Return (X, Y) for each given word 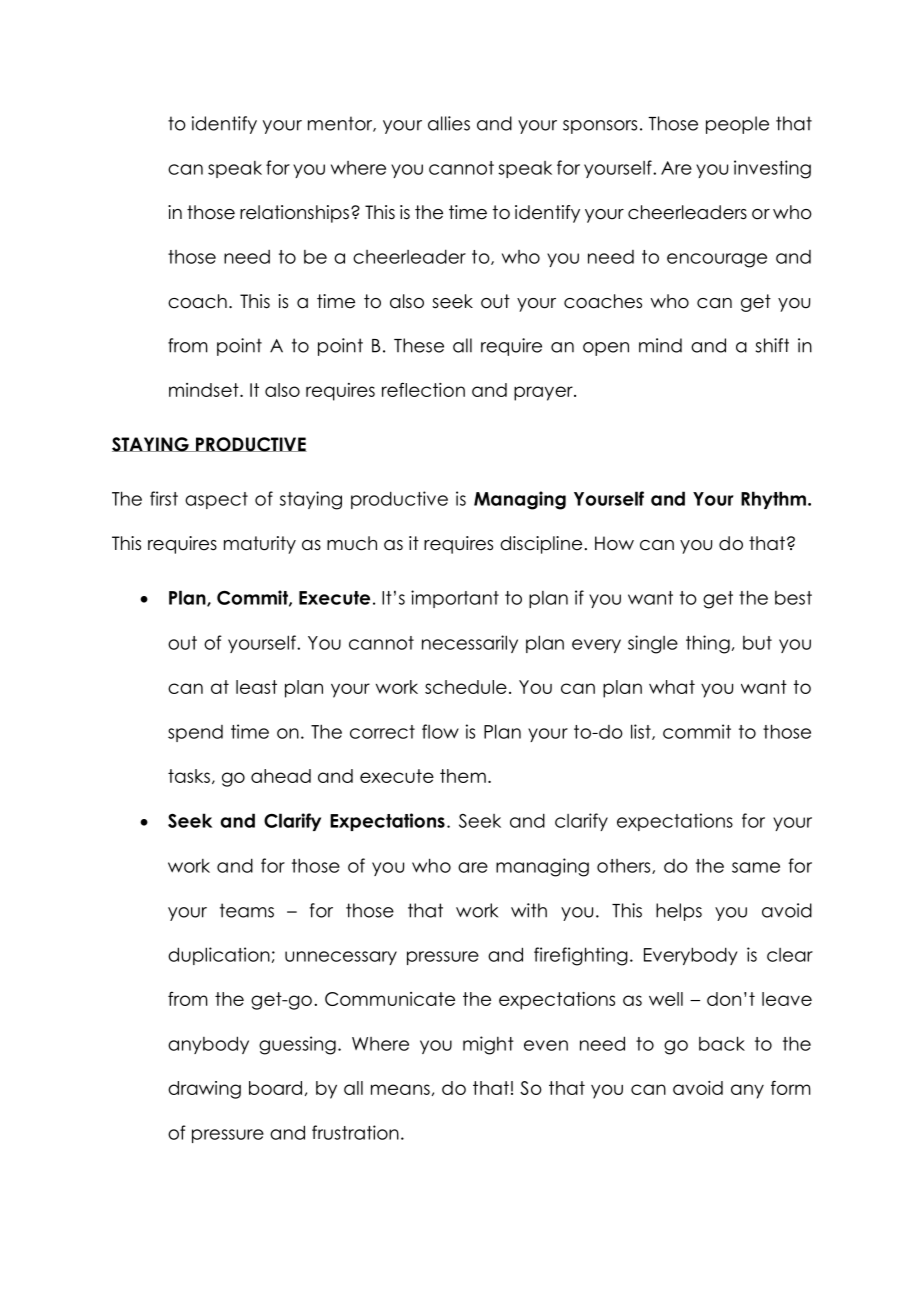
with (529, 910)
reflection (423, 389)
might (488, 1045)
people (737, 125)
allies (449, 123)
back (722, 1043)
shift (772, 345)
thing (708, 644)
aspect (216, 500)
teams (247, 910)
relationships (294, 214)
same (756, 867)
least (256, 687)
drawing (204, 1090)
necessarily (470, 644)
